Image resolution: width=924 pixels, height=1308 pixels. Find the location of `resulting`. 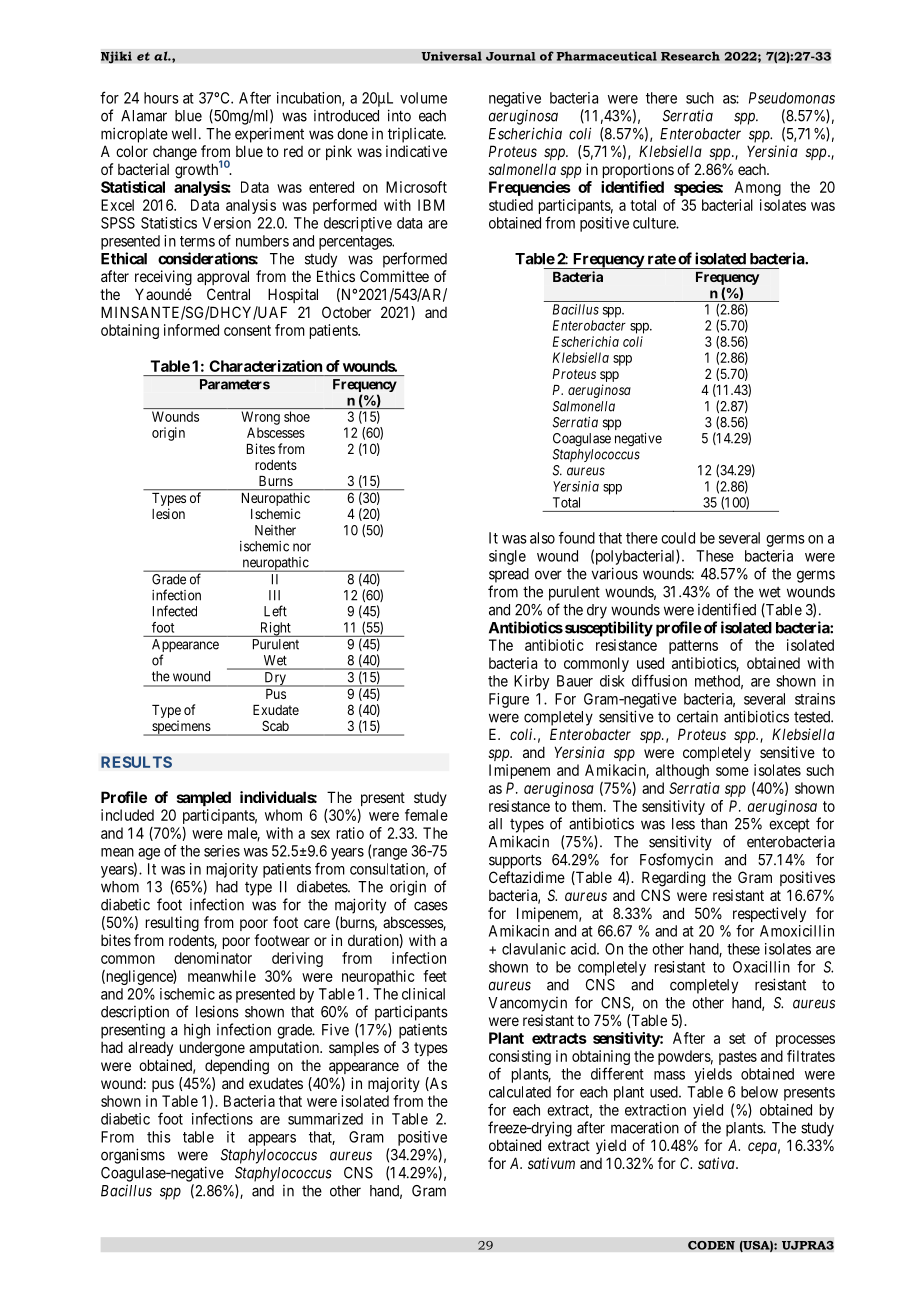

resulting is located at coordinates (172, 924).
